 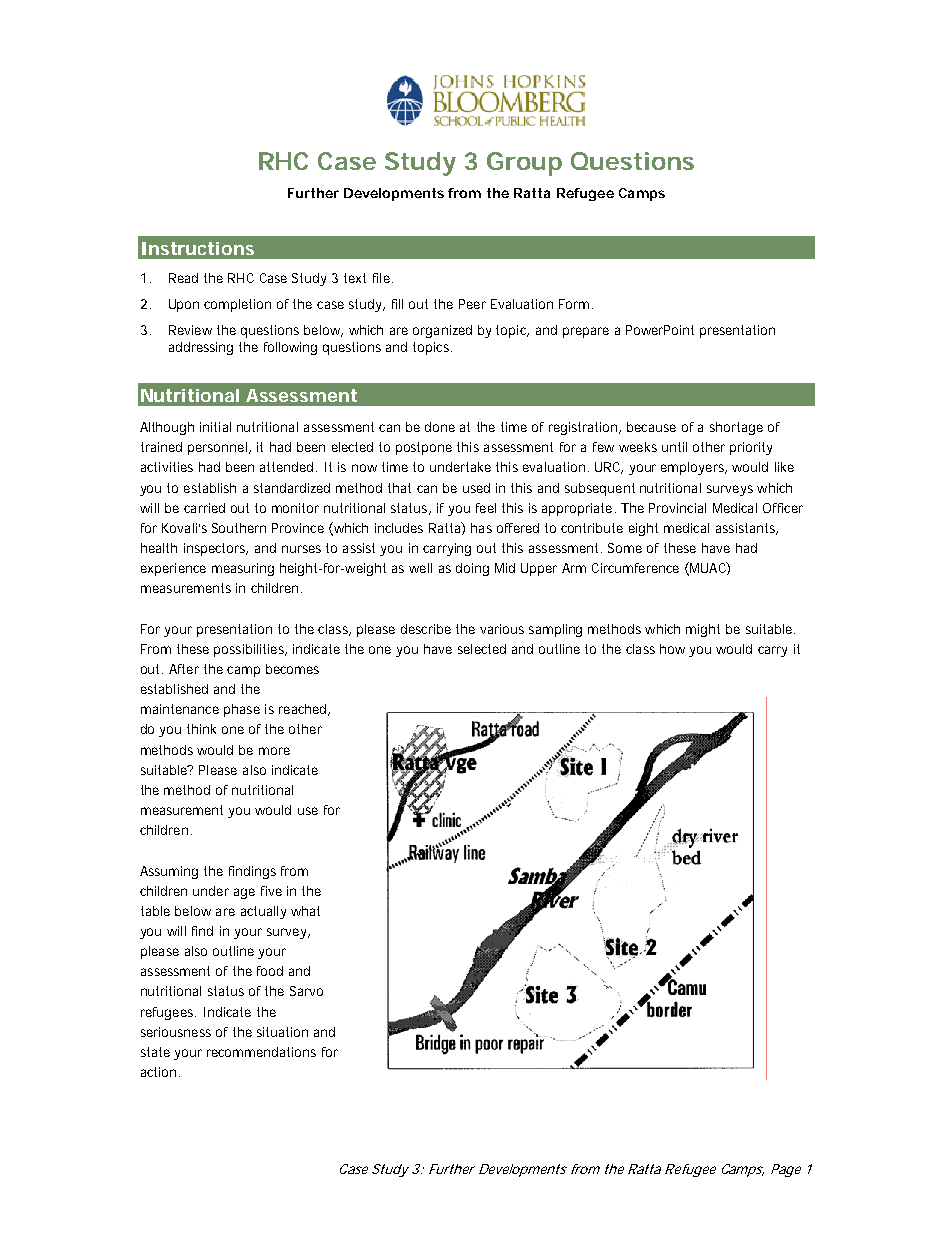 I want to click on recommendations, so click(x=261, y=1052).
